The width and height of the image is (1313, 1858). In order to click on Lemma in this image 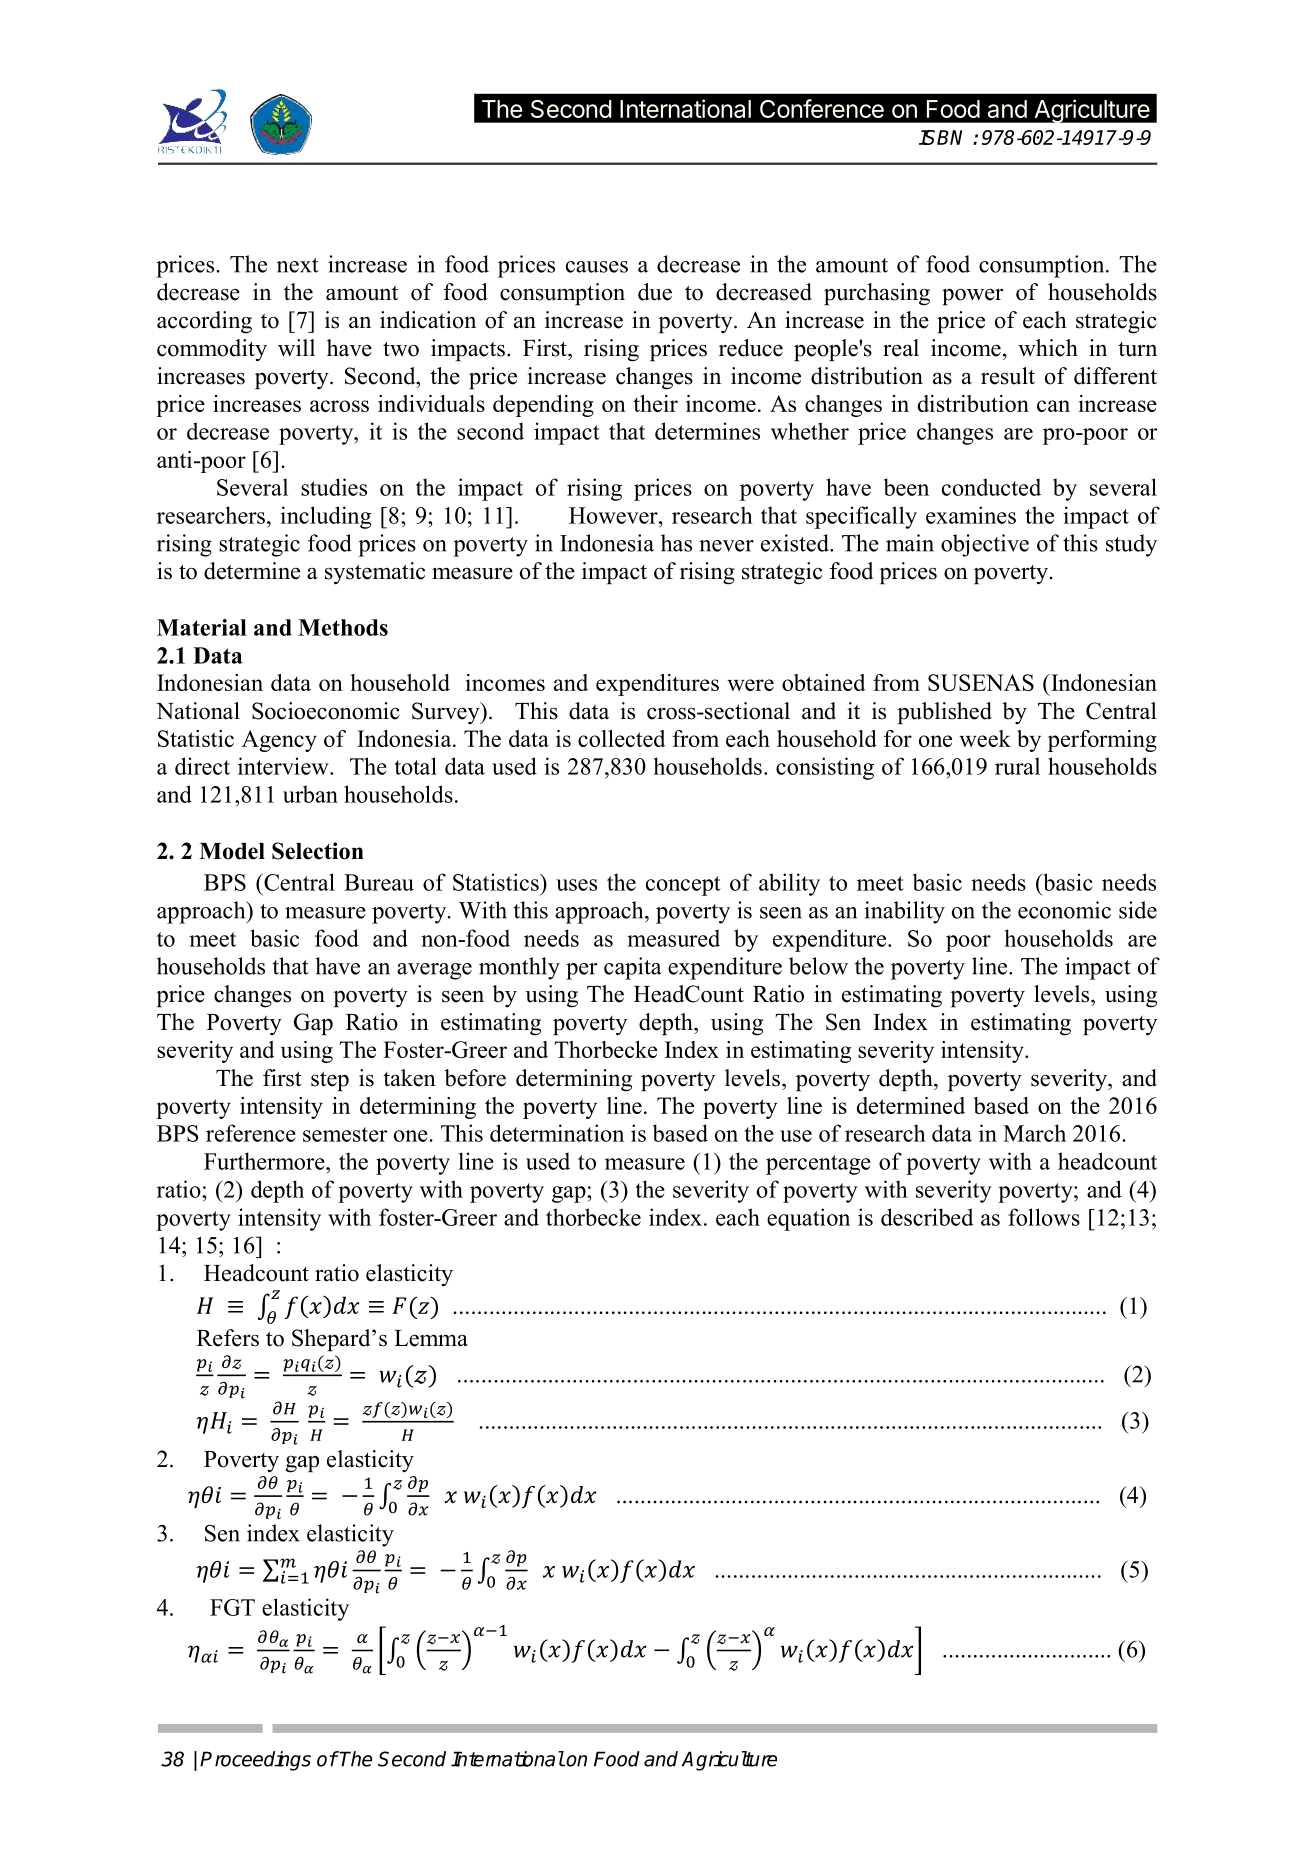, I will do `click(431, 1338)`.
